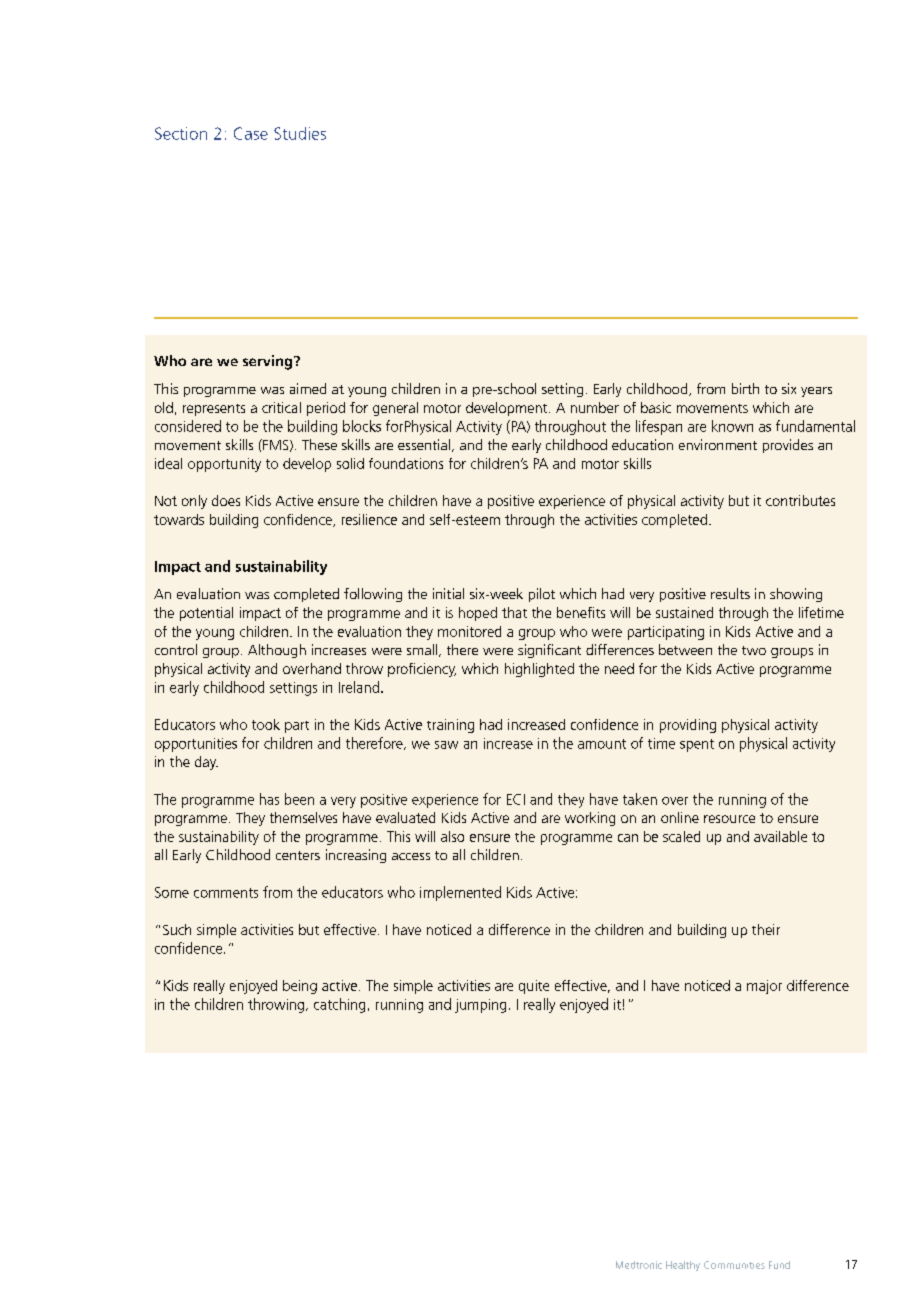 The width and height of the page is (924, 1308). Describe the element at coordinates (688, 726) in the page. I see `providing` at that location.
